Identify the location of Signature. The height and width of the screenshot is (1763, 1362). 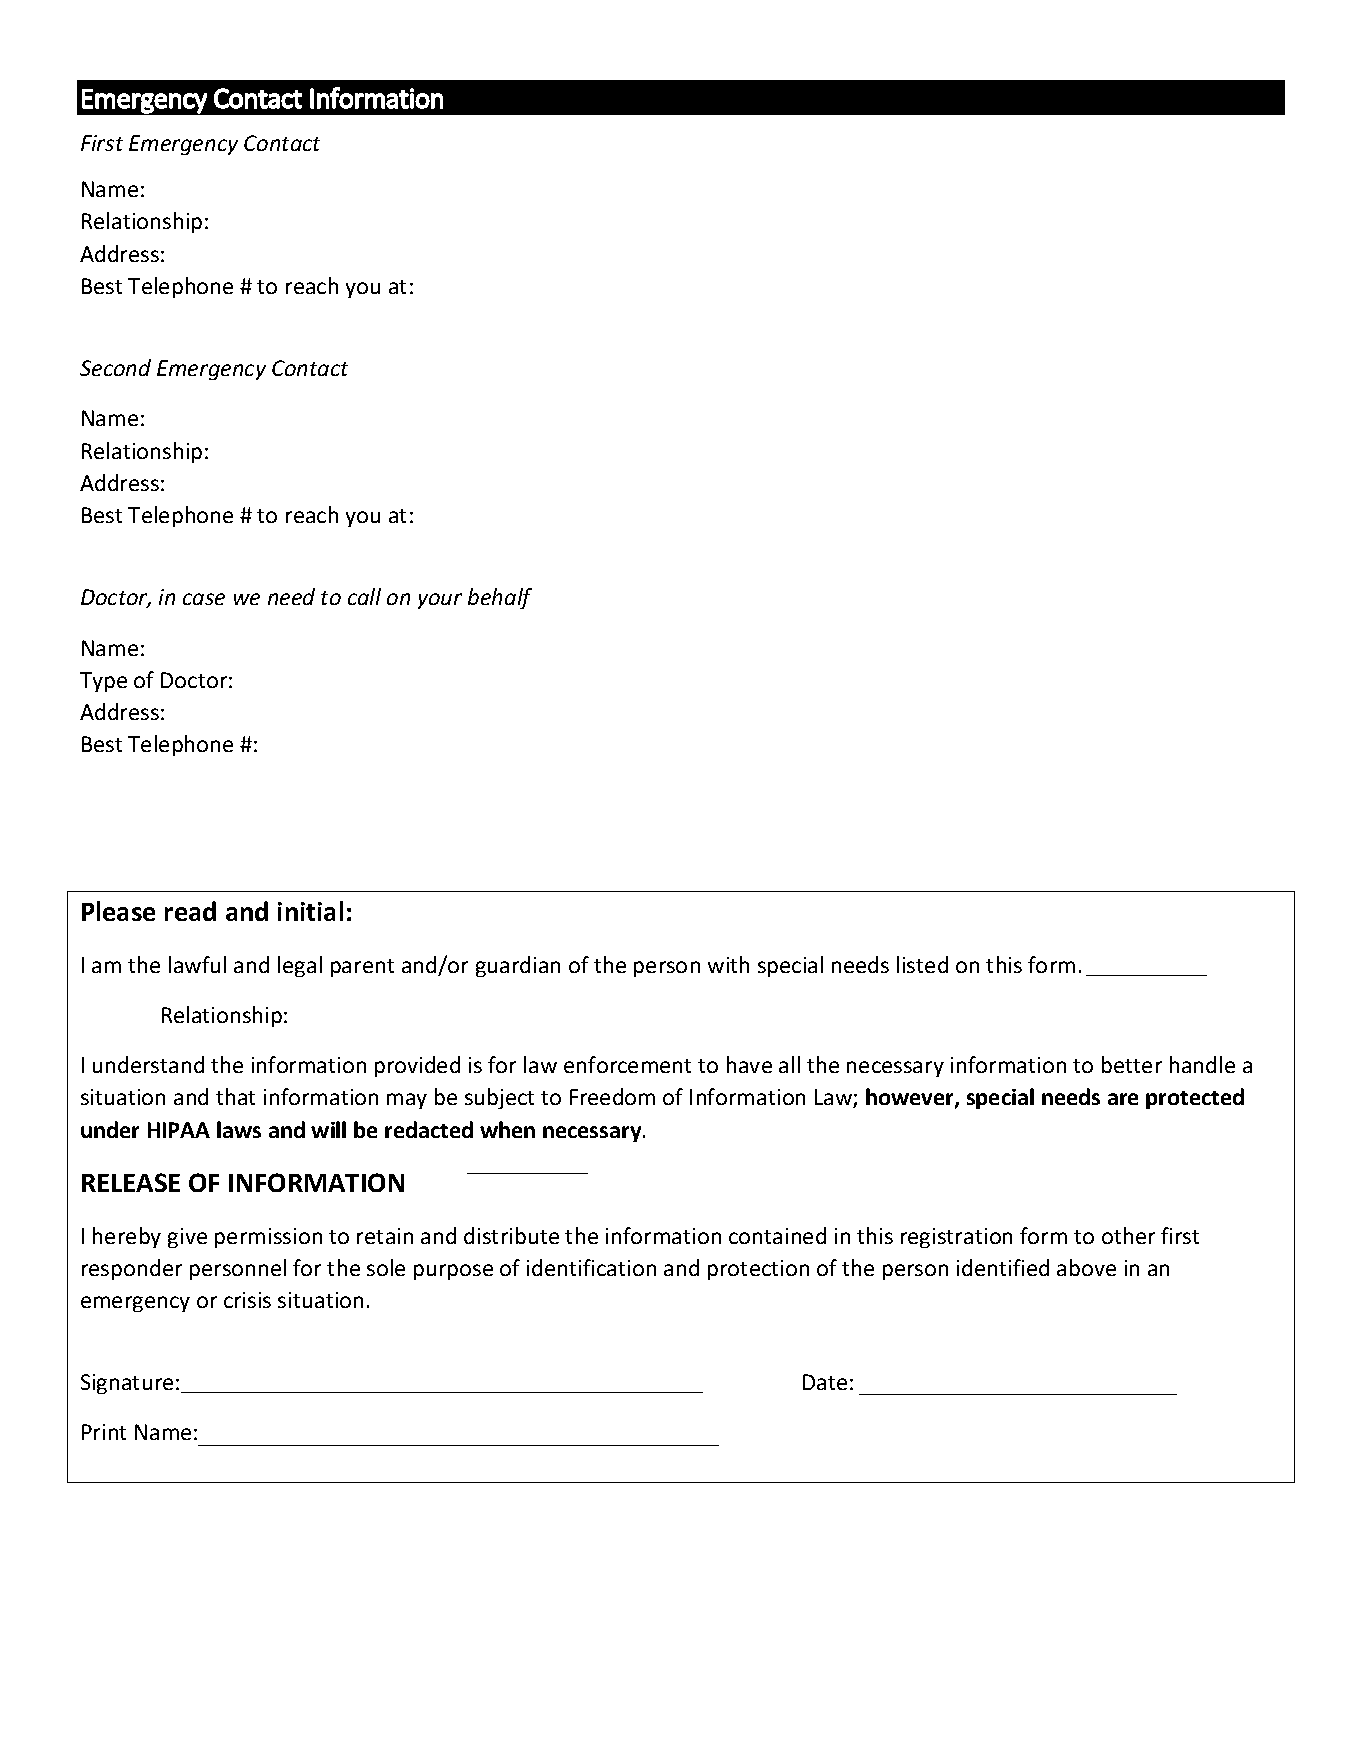
(127, 1384).
